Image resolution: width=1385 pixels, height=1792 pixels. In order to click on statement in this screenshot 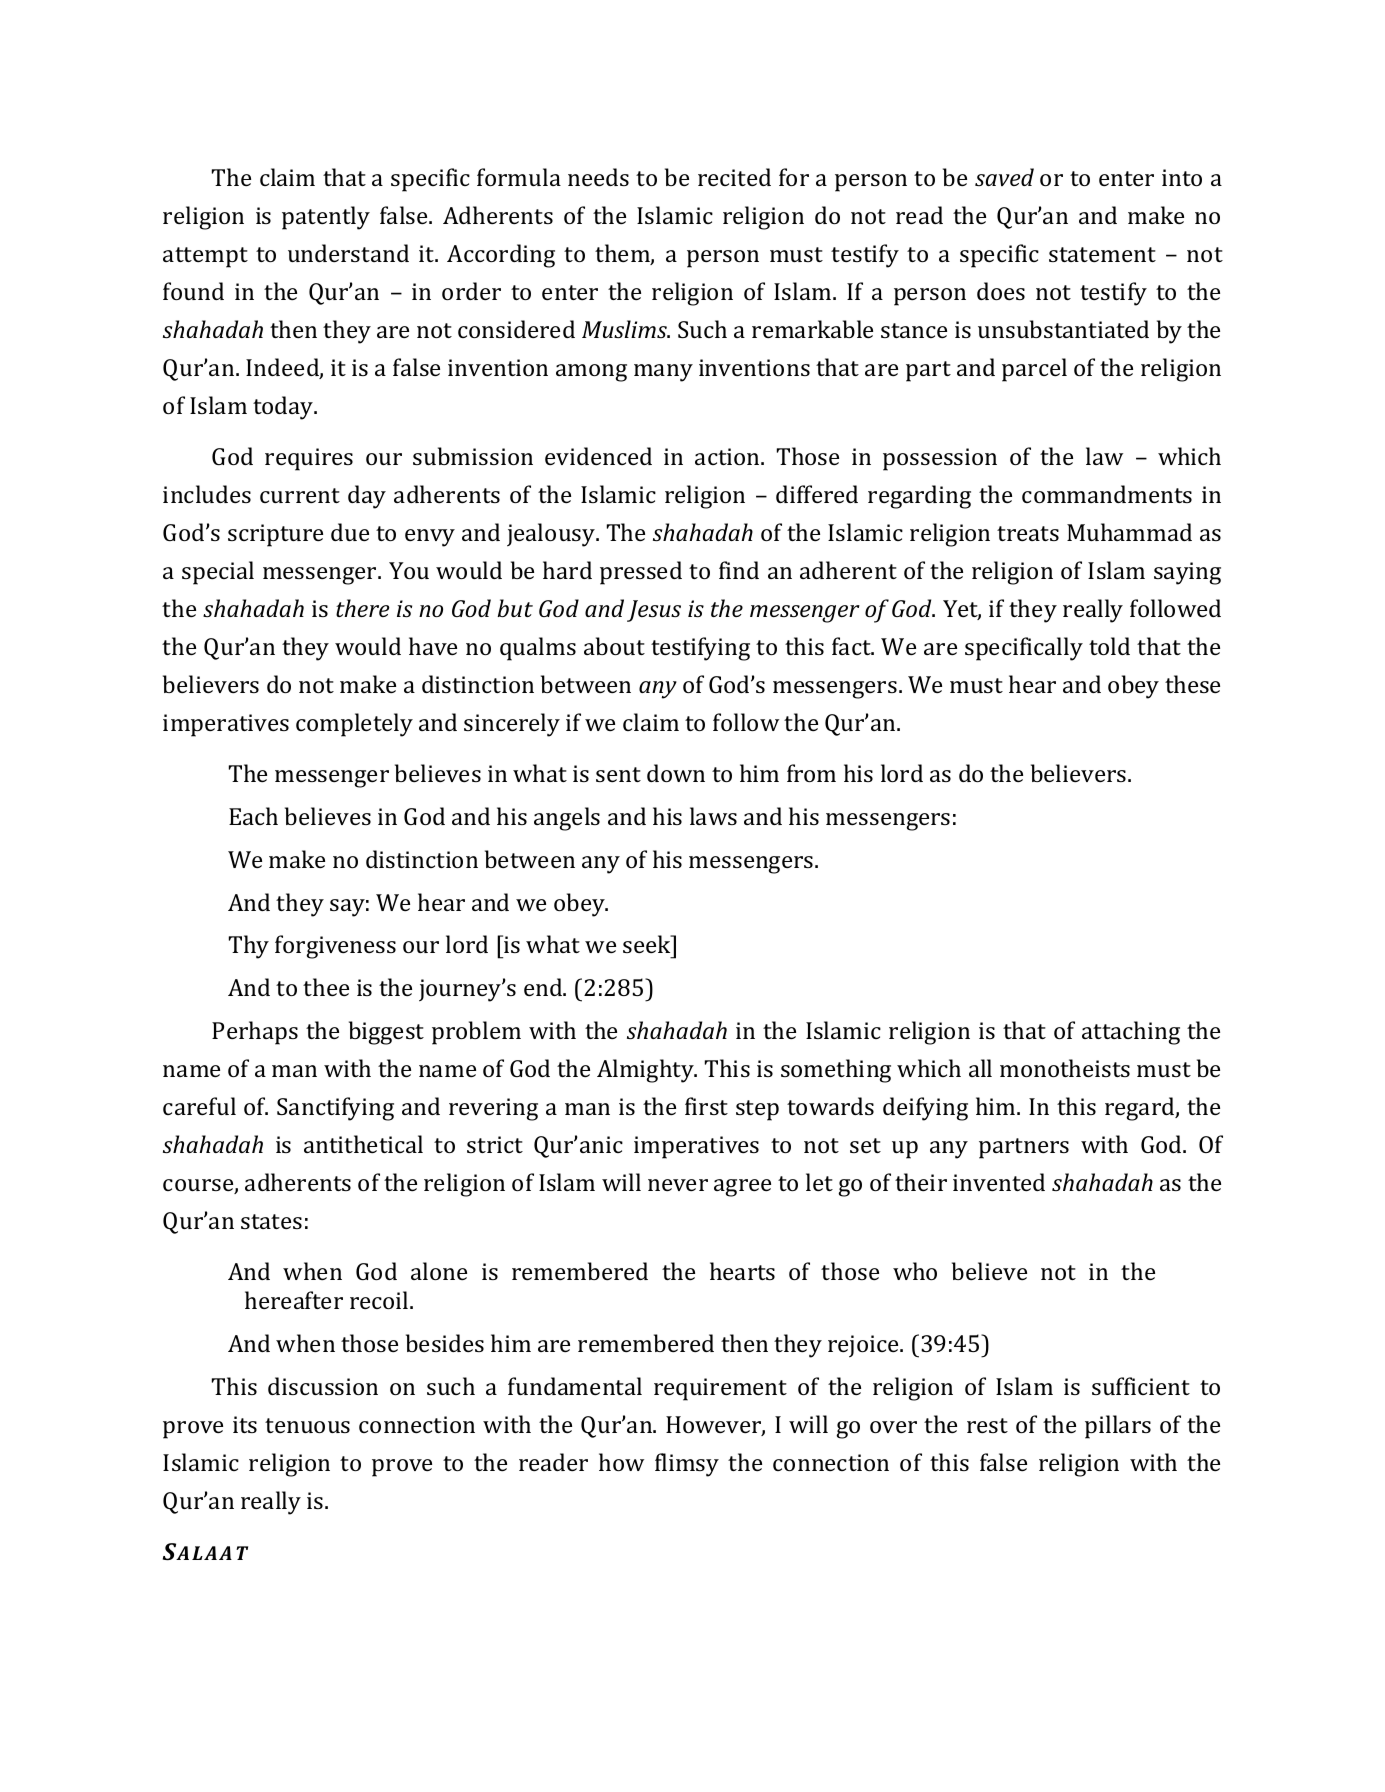, I will do `click(1102, 254)`.
